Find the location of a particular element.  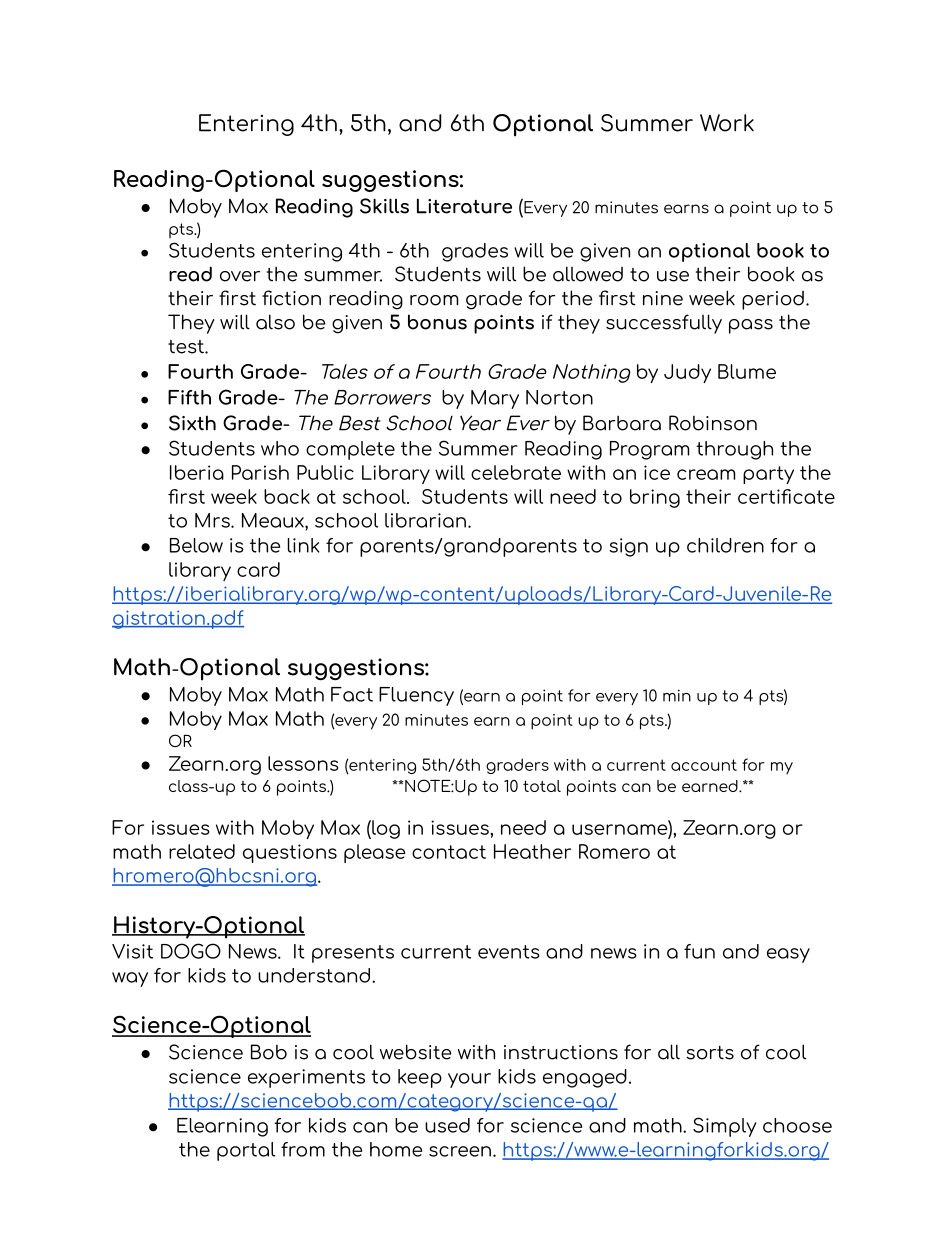

Literature is located at coordinates (464, 206).
